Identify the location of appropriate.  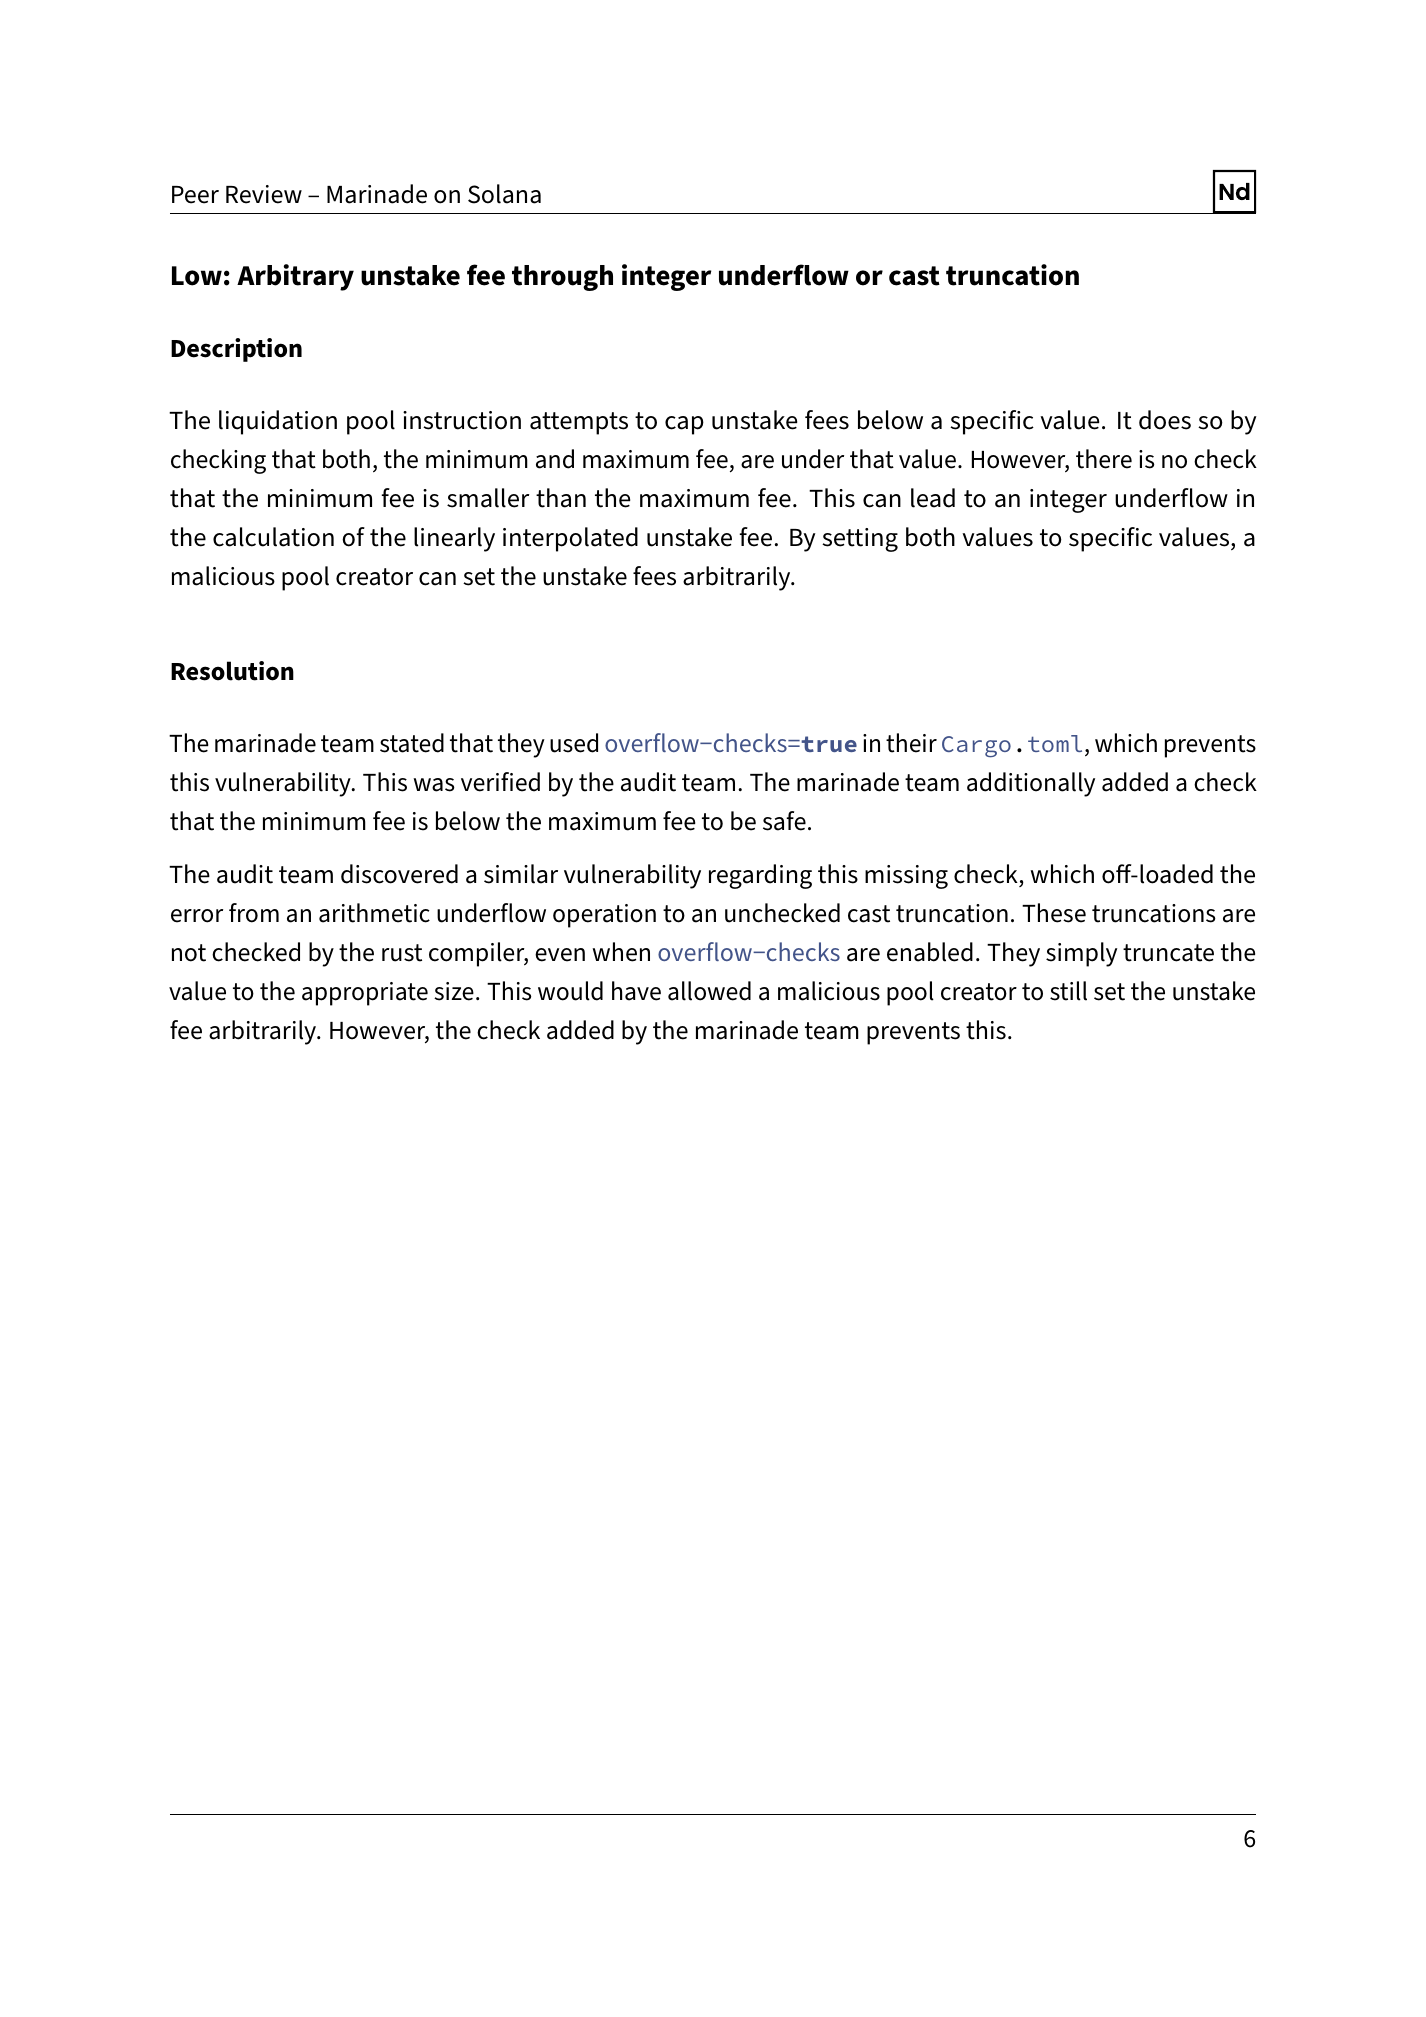
(365, 994).
